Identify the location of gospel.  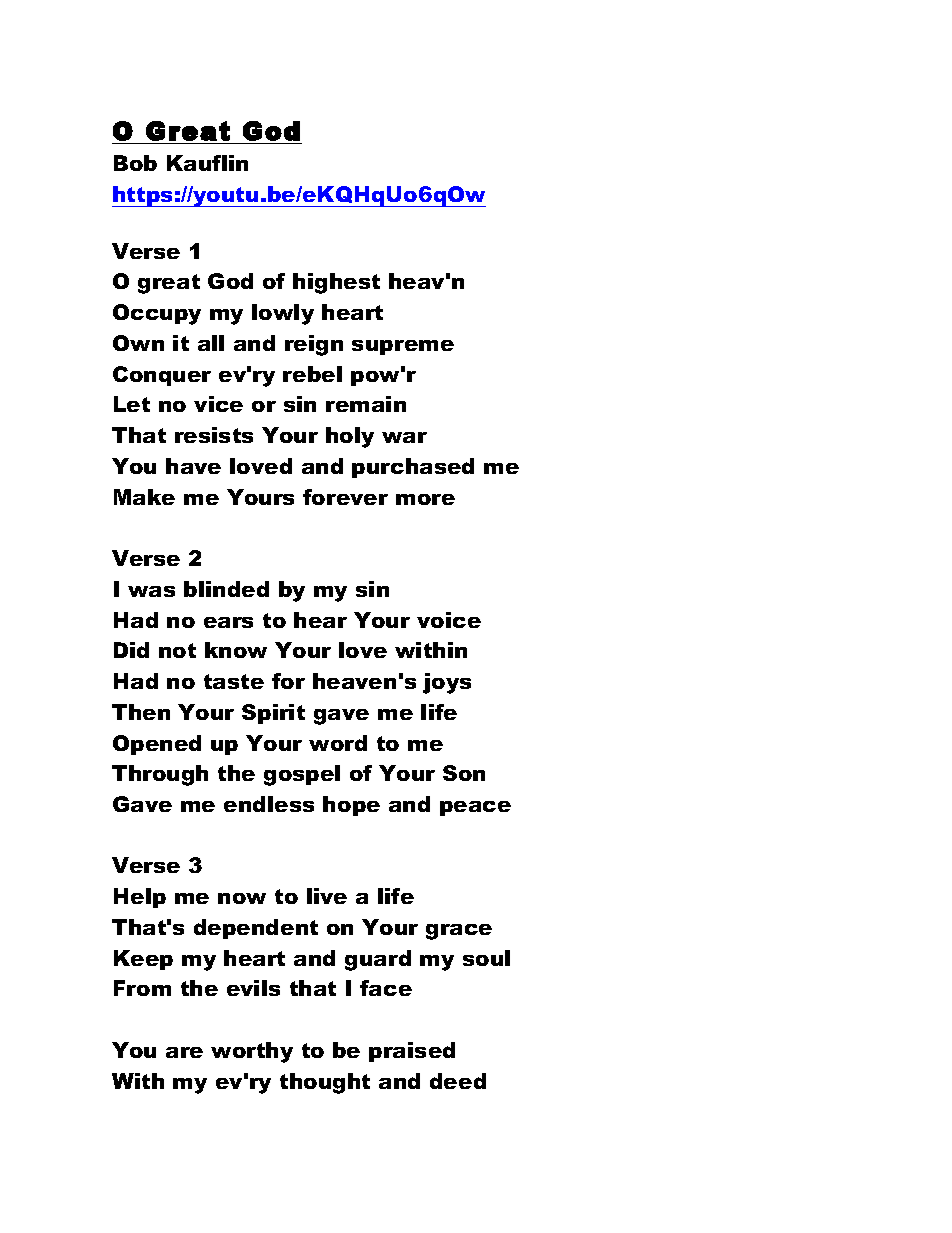
(302, 775).
